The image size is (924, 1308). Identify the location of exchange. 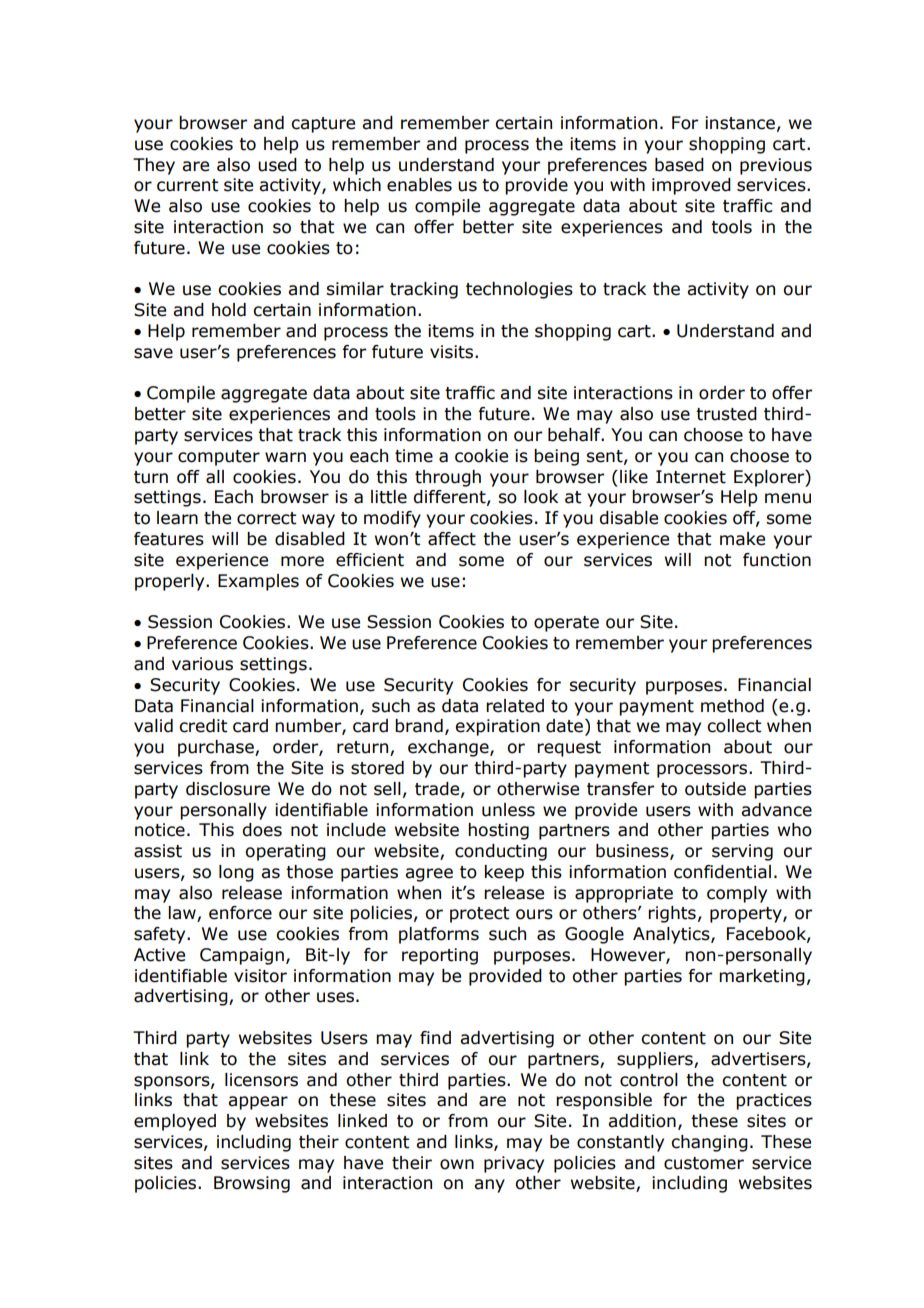
(449, 748).
